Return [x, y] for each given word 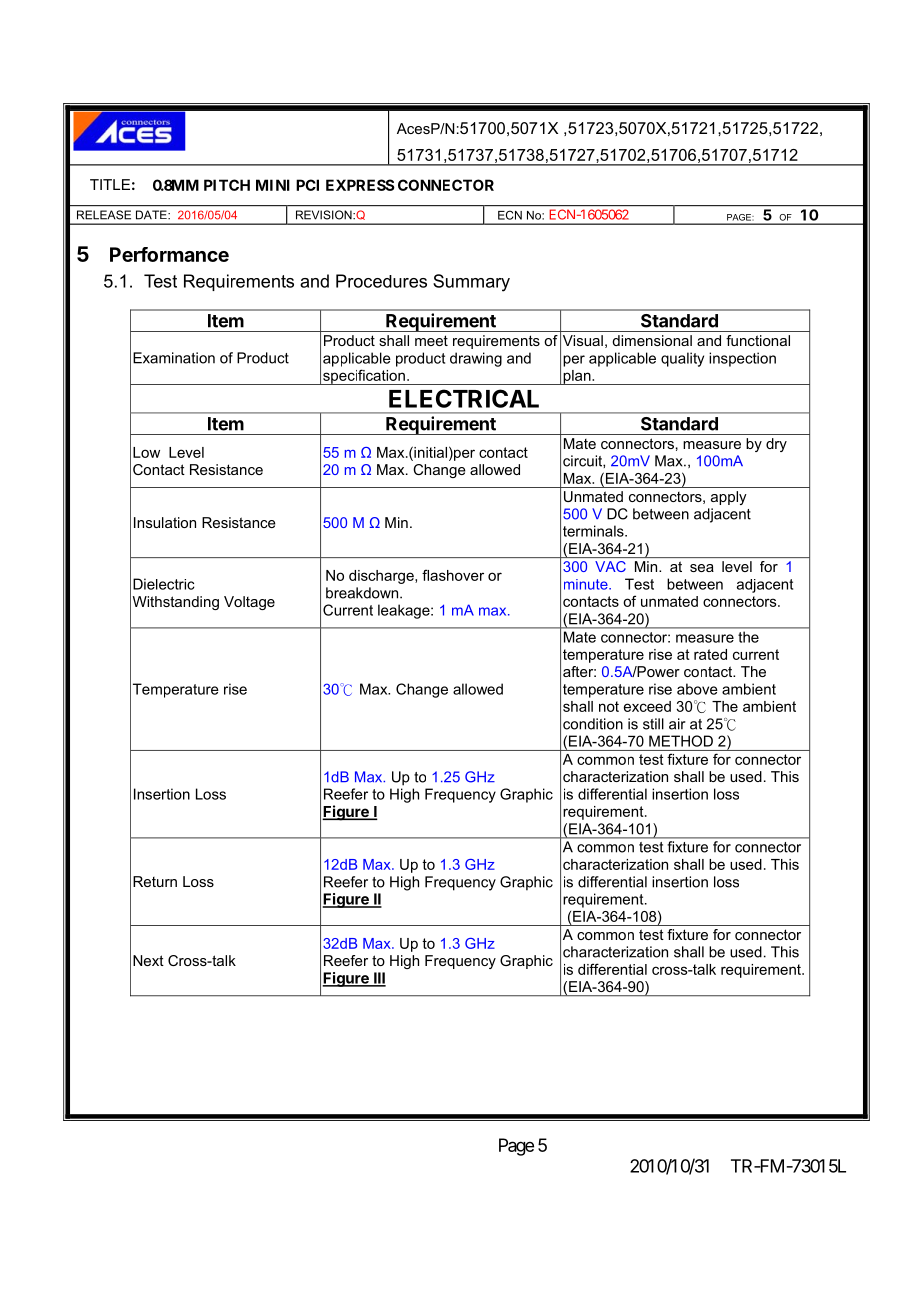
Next [148, 960]
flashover [453, 575]
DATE [152, 214]
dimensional [652, 340]
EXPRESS [360, 185]
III [379, 979]
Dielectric [164, 584]
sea [702, 568]
